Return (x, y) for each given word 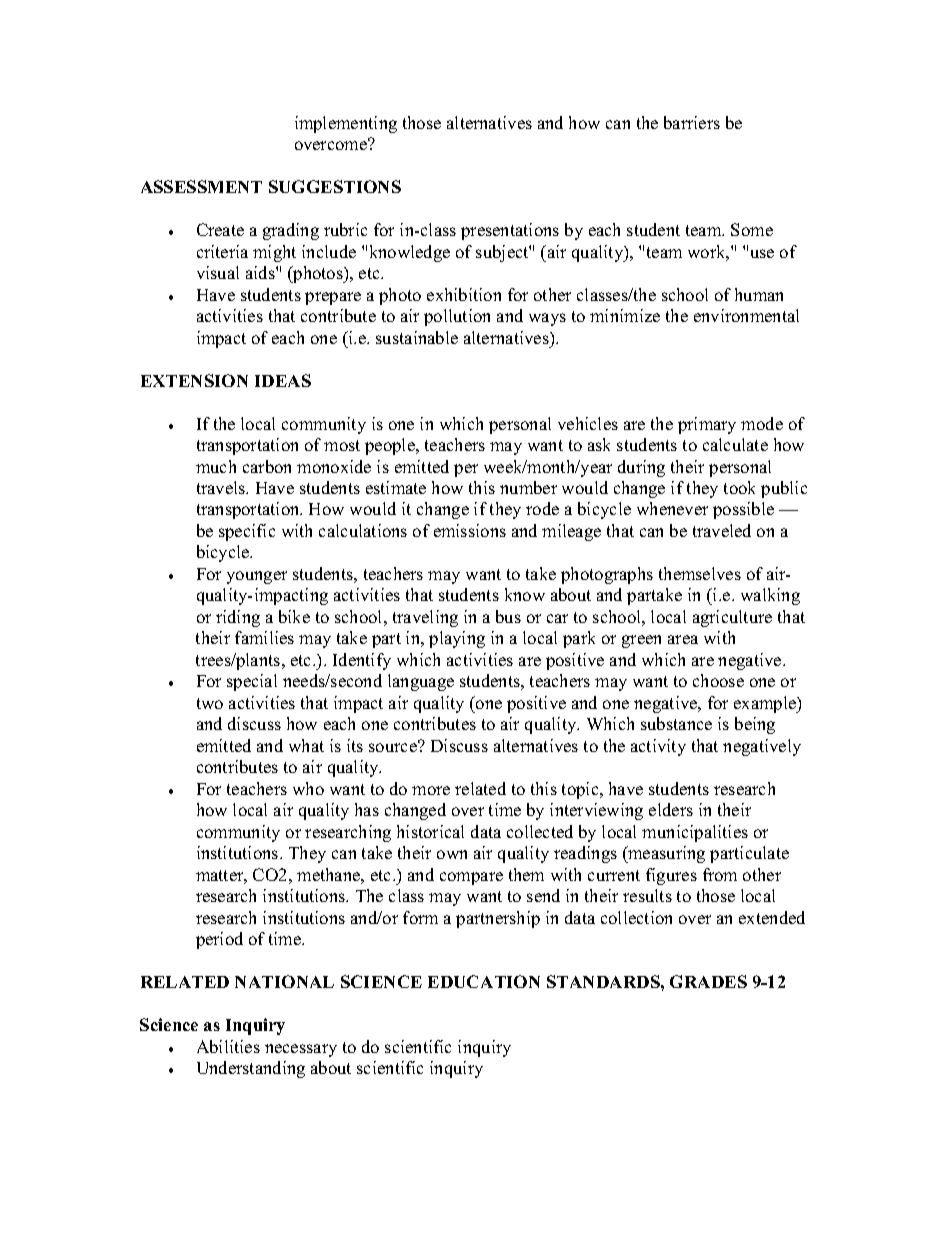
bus (508, 616)
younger (257, 577)
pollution (457, 317)
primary (707, 425)
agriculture (732, 618)
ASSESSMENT (201, 186)
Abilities (228, 1046)
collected (540, 831)
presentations (510, 231)
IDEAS (283, 380)
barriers (692, 122)
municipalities (695, 833)
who (308, 788)
